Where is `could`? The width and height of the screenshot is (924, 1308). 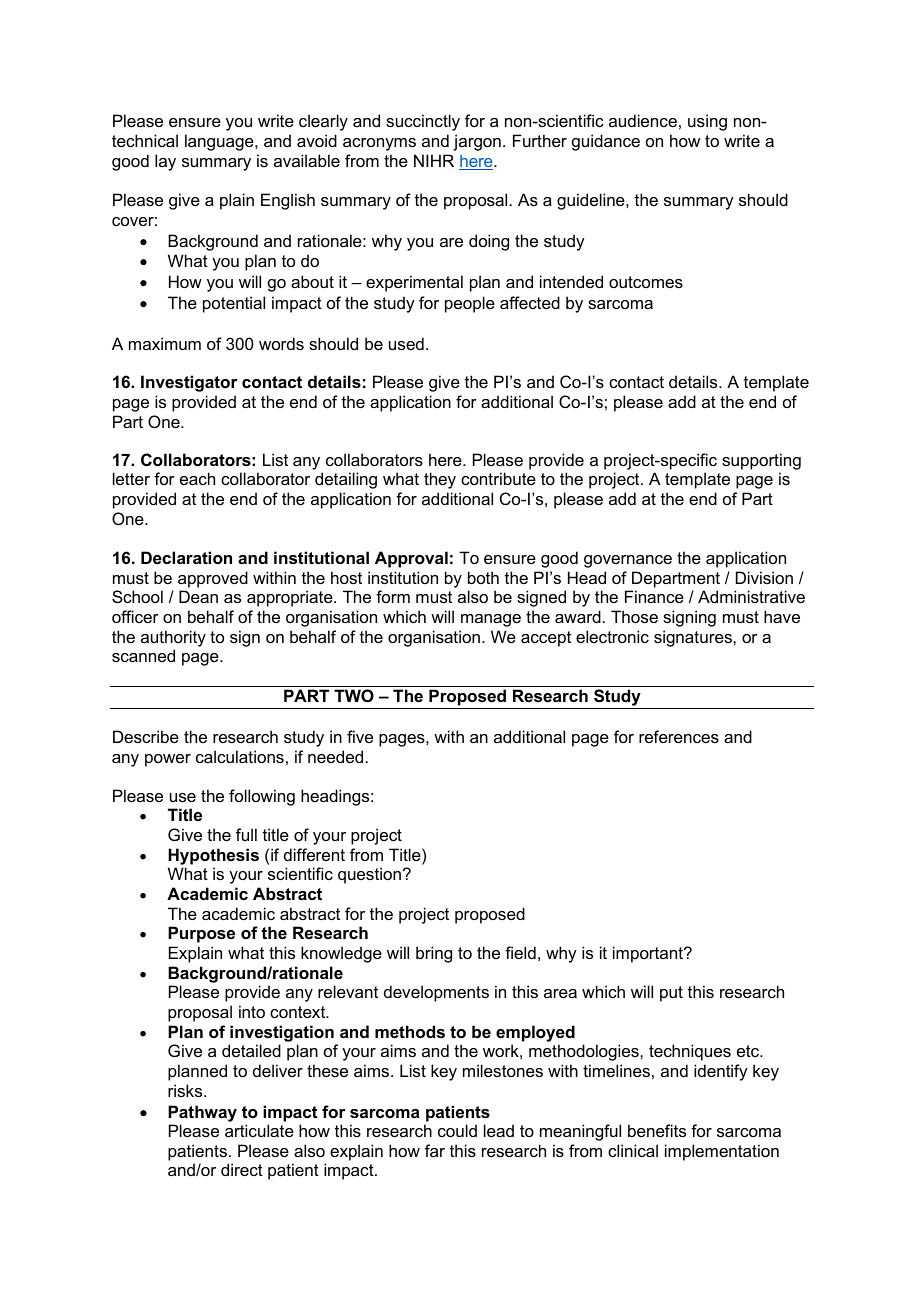
could is located at coordinates (457, 1130).
